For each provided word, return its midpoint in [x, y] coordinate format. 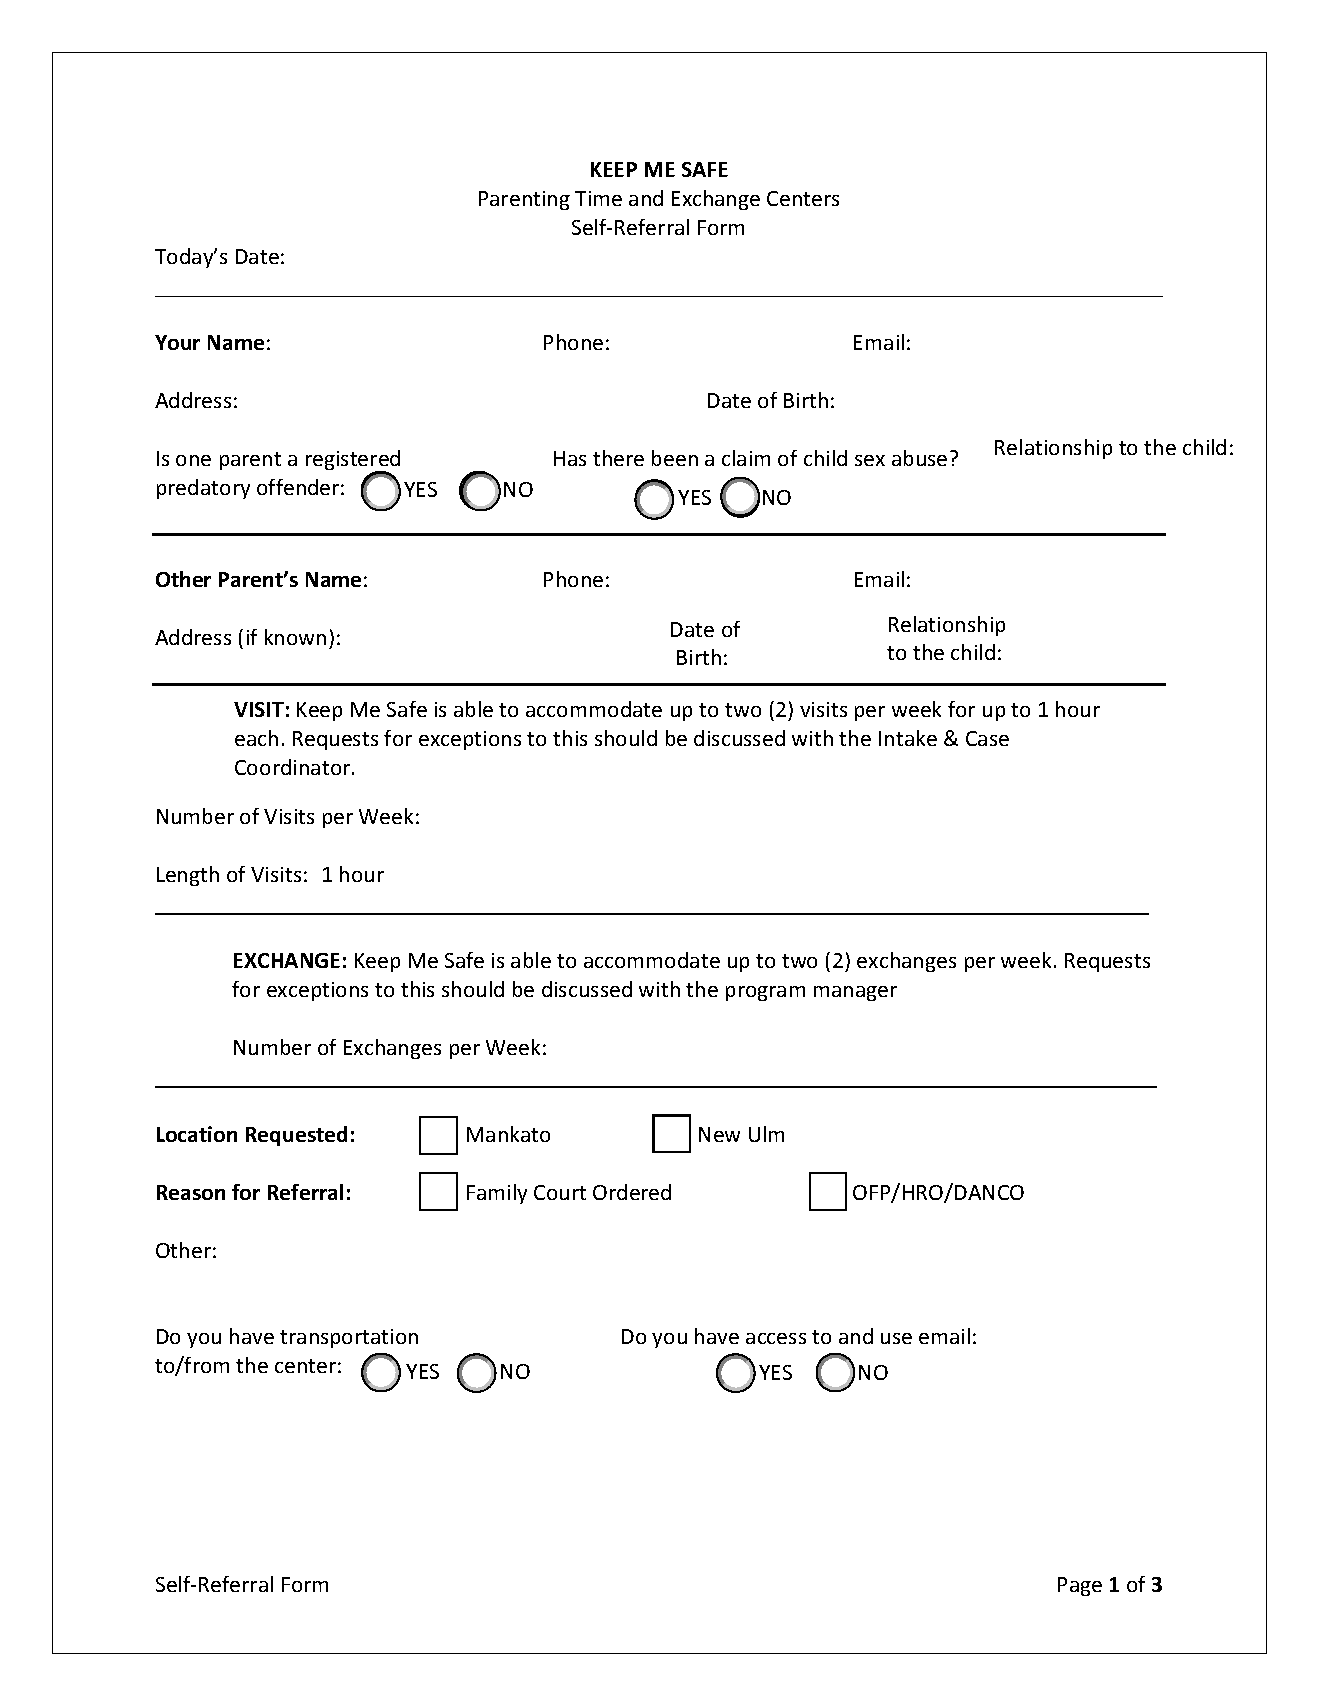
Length [188, 876]
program [765, 993]
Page [1080, 1586]
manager [855, 993]
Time [598, 198]
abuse [919, 458]
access [776, 1338]
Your [177, 342]
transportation [349, 1338]
